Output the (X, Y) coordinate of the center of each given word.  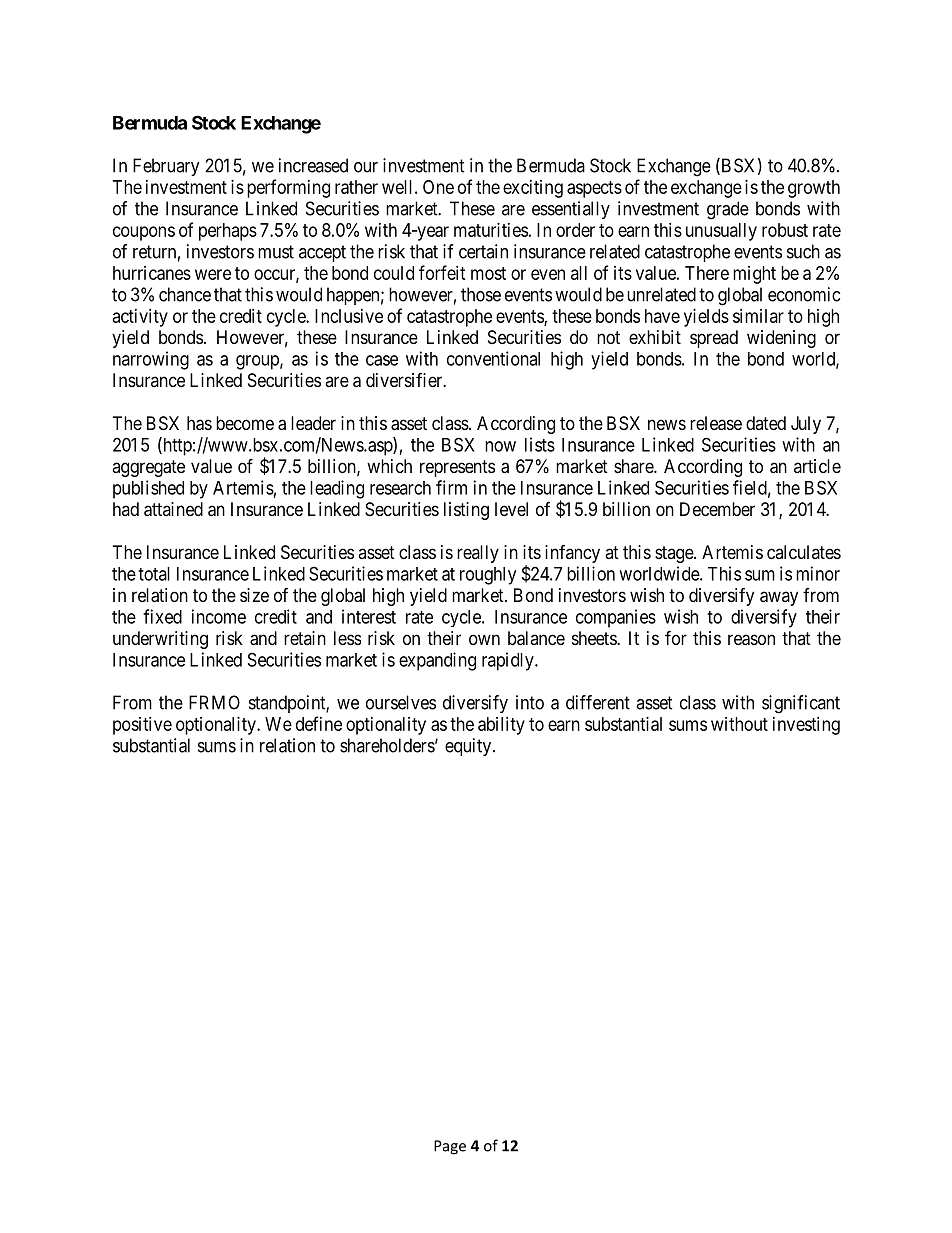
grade (728, 210)
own (484, 639)
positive (142, 726)
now (500, 446)
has (199, 423)
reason (751, 640)
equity (469, 747)
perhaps (228, 232)
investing (806, 726)
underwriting (160, 640)
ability (501, 726)
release (716, 423)
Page (450, 1147)
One (438, 187)
